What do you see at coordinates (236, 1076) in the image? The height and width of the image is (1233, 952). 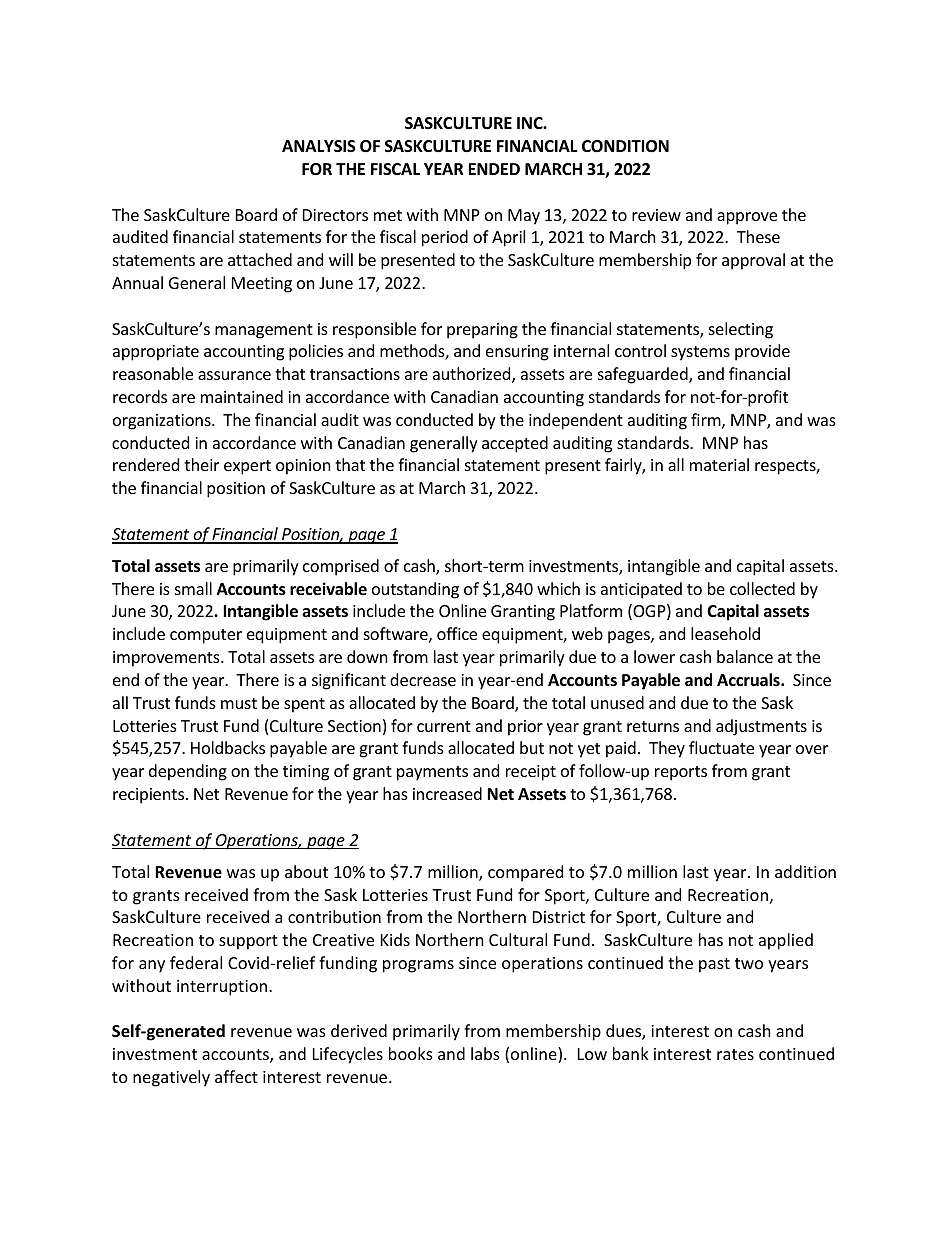 I see `affect` at bounding box center [236, 1076].
